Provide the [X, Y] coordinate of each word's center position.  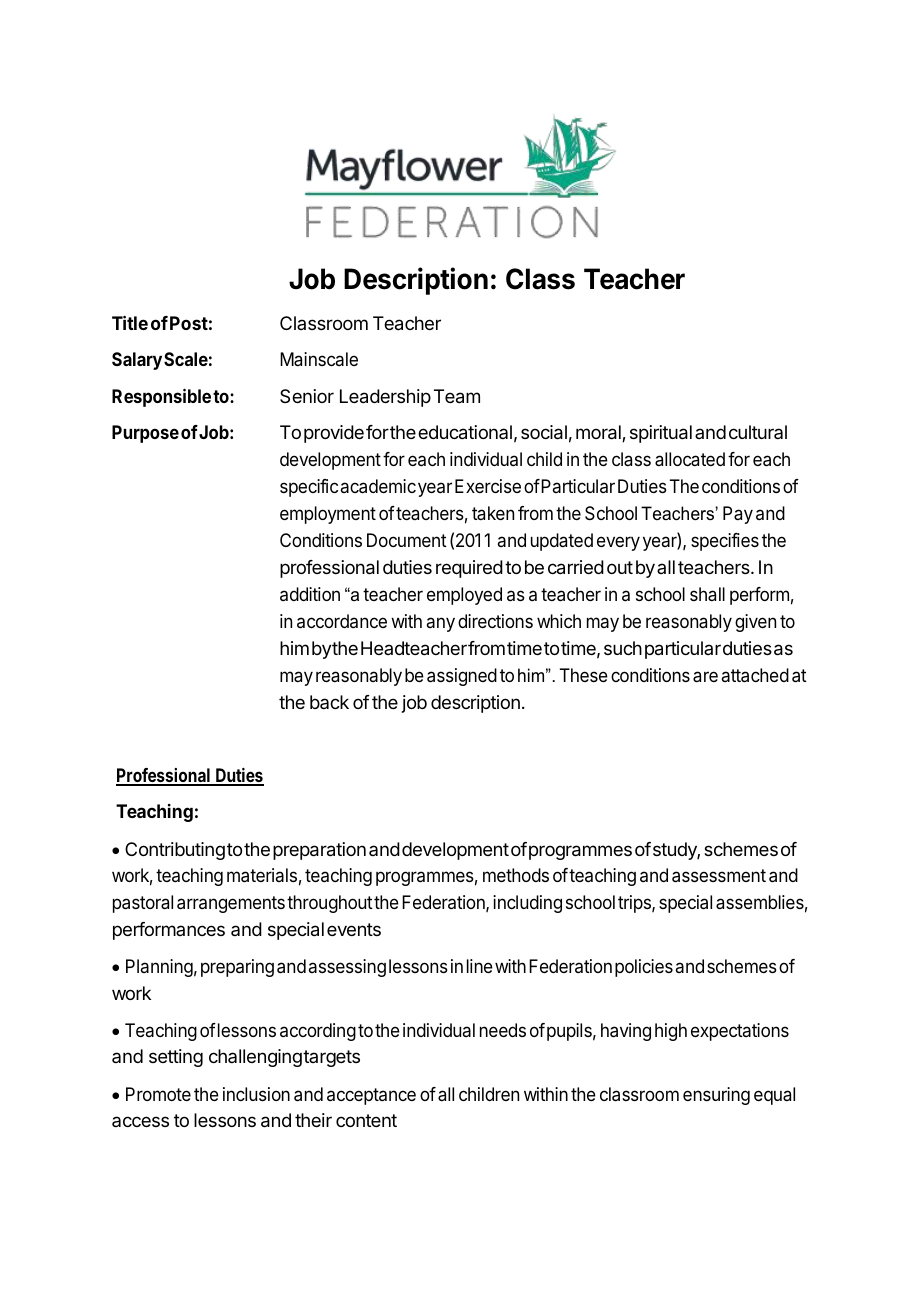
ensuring [716, 1096]
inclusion [256, 1094]
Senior [307, 396]
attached [755, 675]
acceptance [371, 1096]
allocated [690, 459]
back [329, 702]
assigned [462, 677]
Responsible [161, 398]
